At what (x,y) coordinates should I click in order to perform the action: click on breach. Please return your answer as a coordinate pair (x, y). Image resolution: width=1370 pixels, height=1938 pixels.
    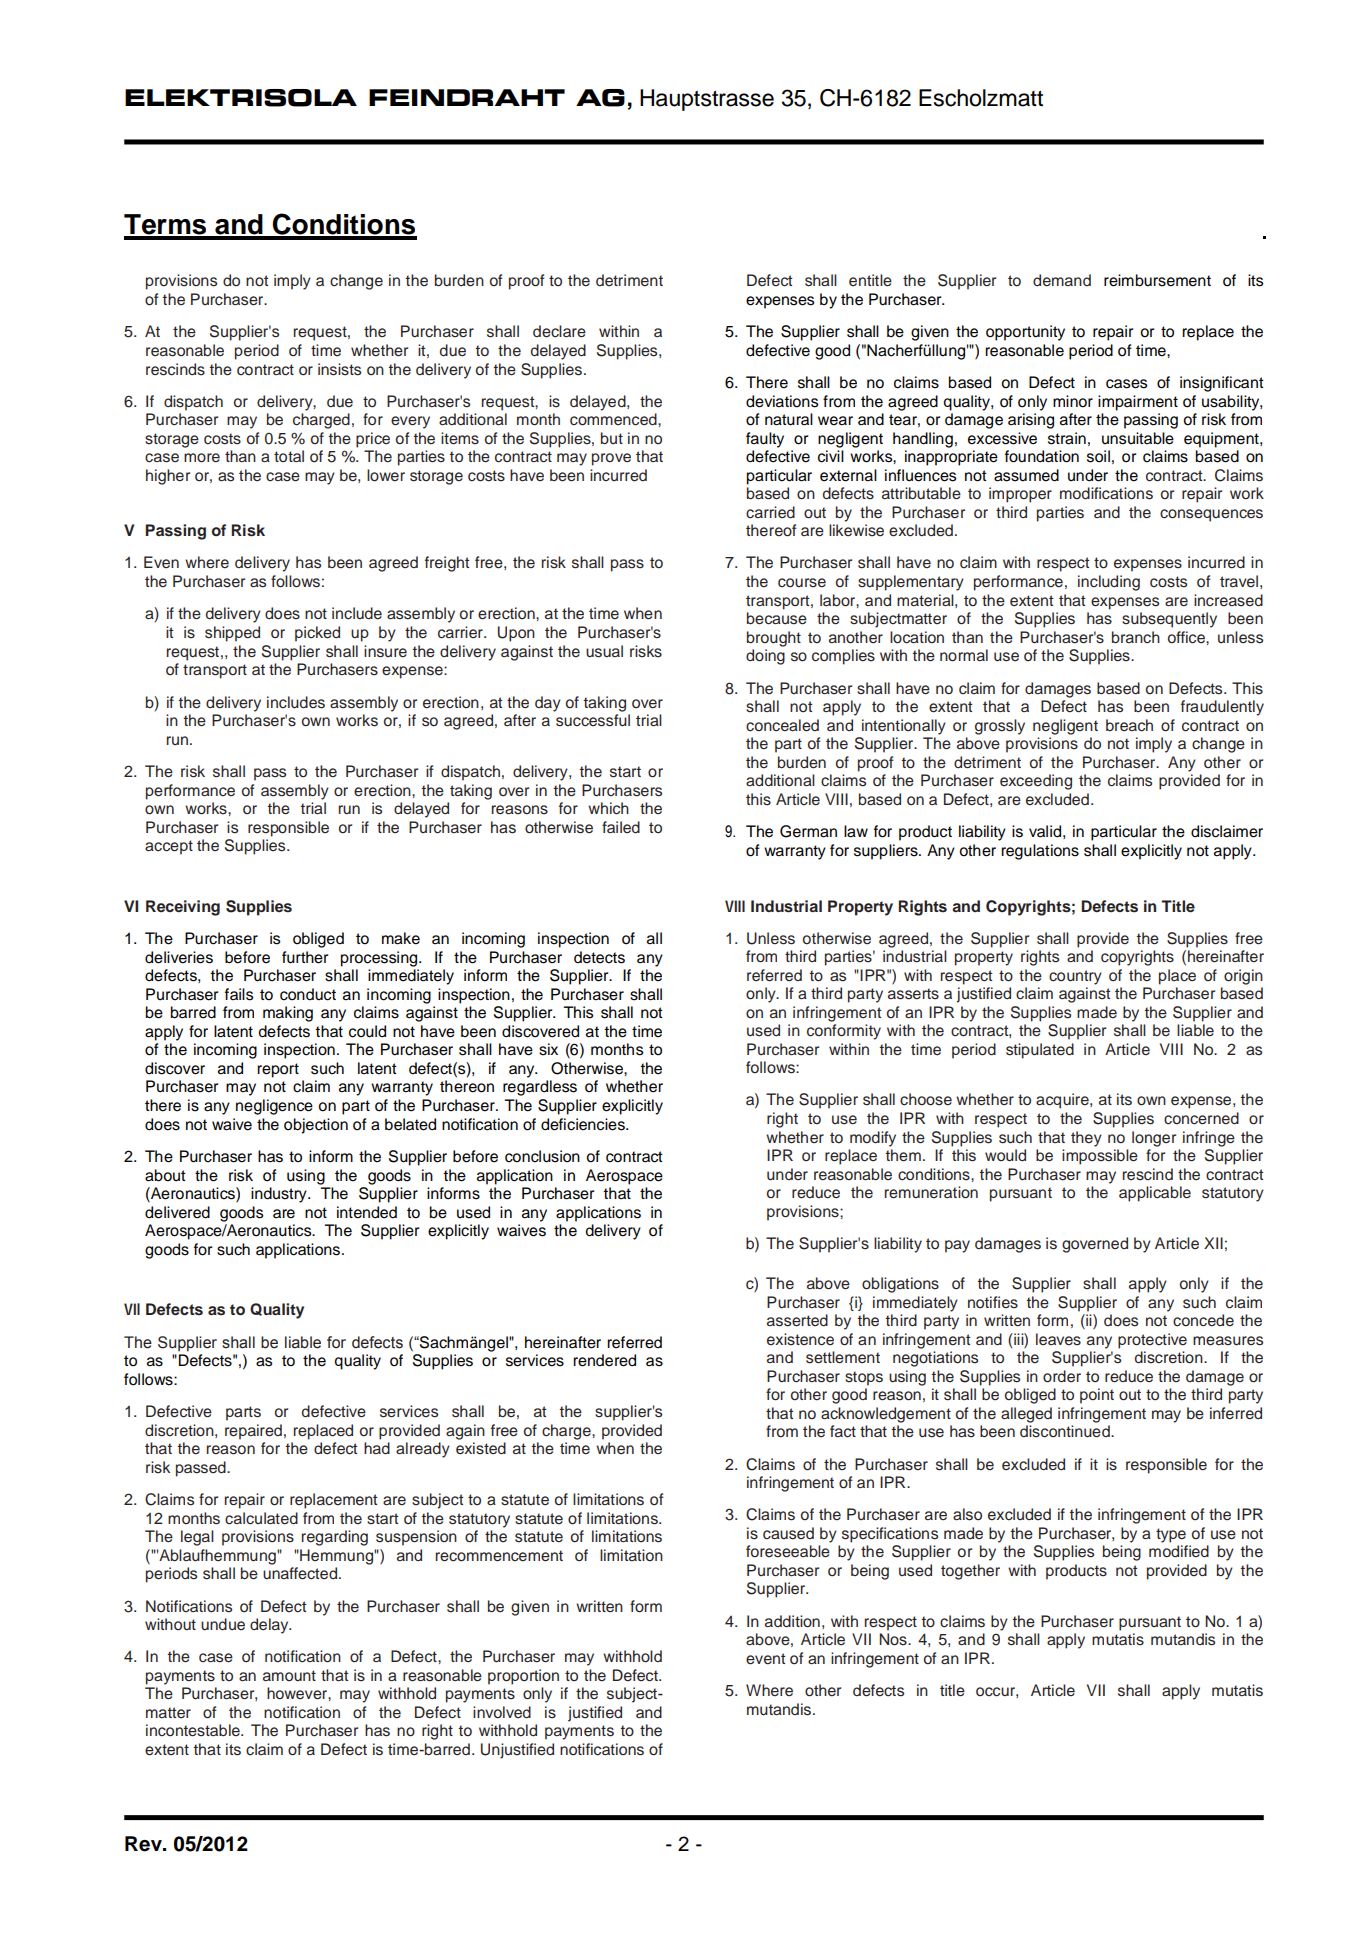
    Looking at the image, I should click on (1129, 725).
